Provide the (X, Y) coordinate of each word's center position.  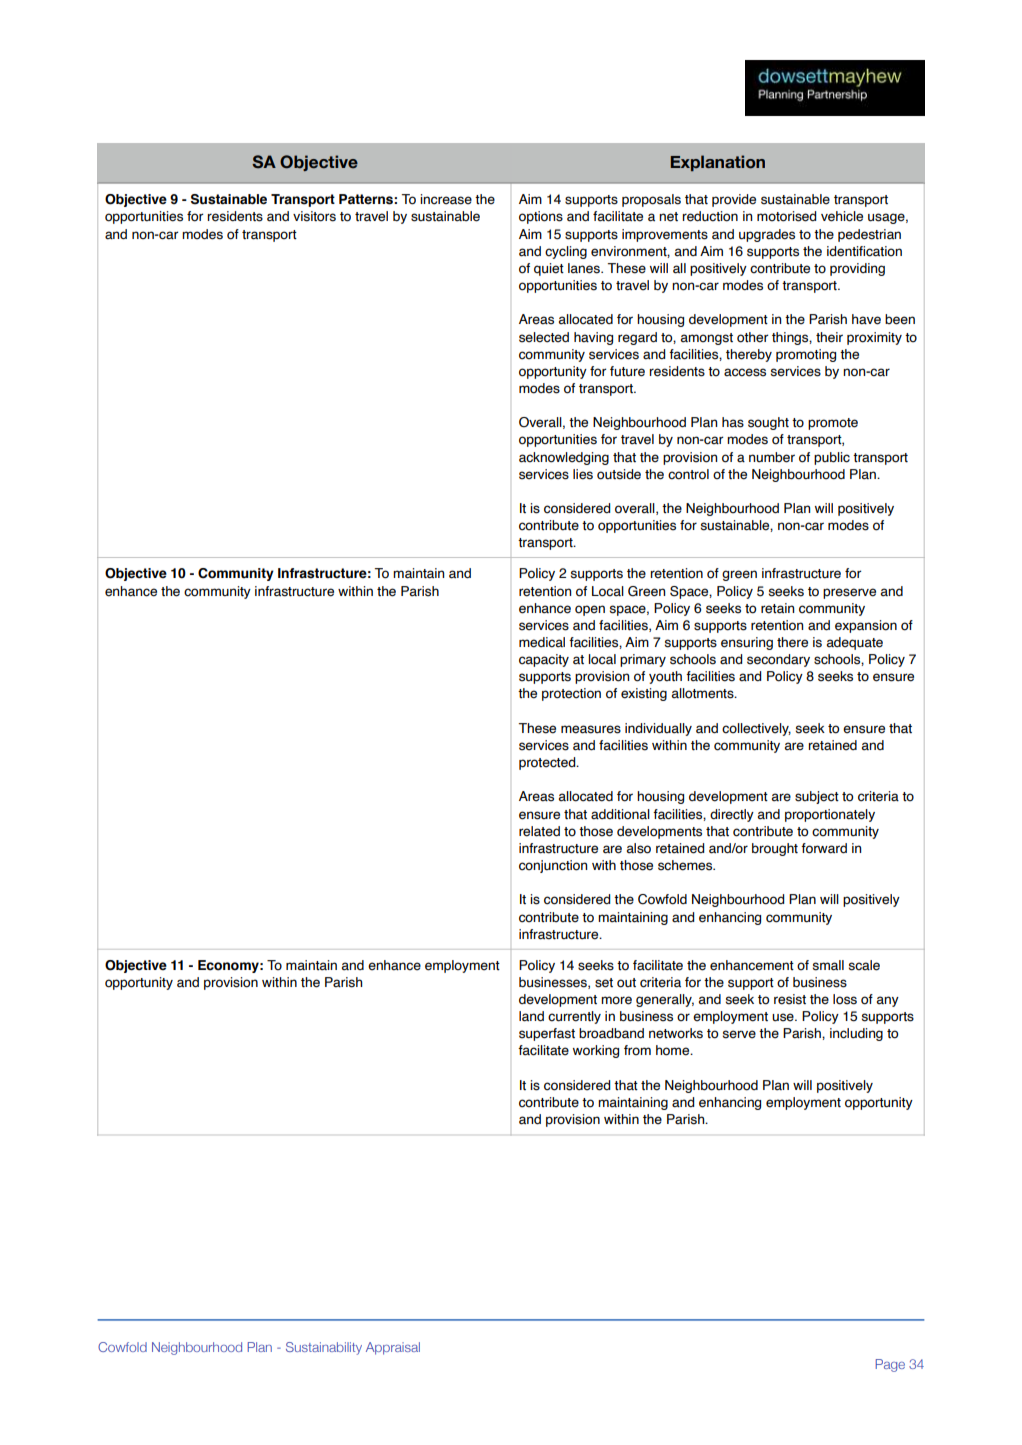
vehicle (842, 216)
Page (890, 1365)
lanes (585, 268)
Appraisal (393, 1348)
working (596, 1051)
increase (446, 199)
